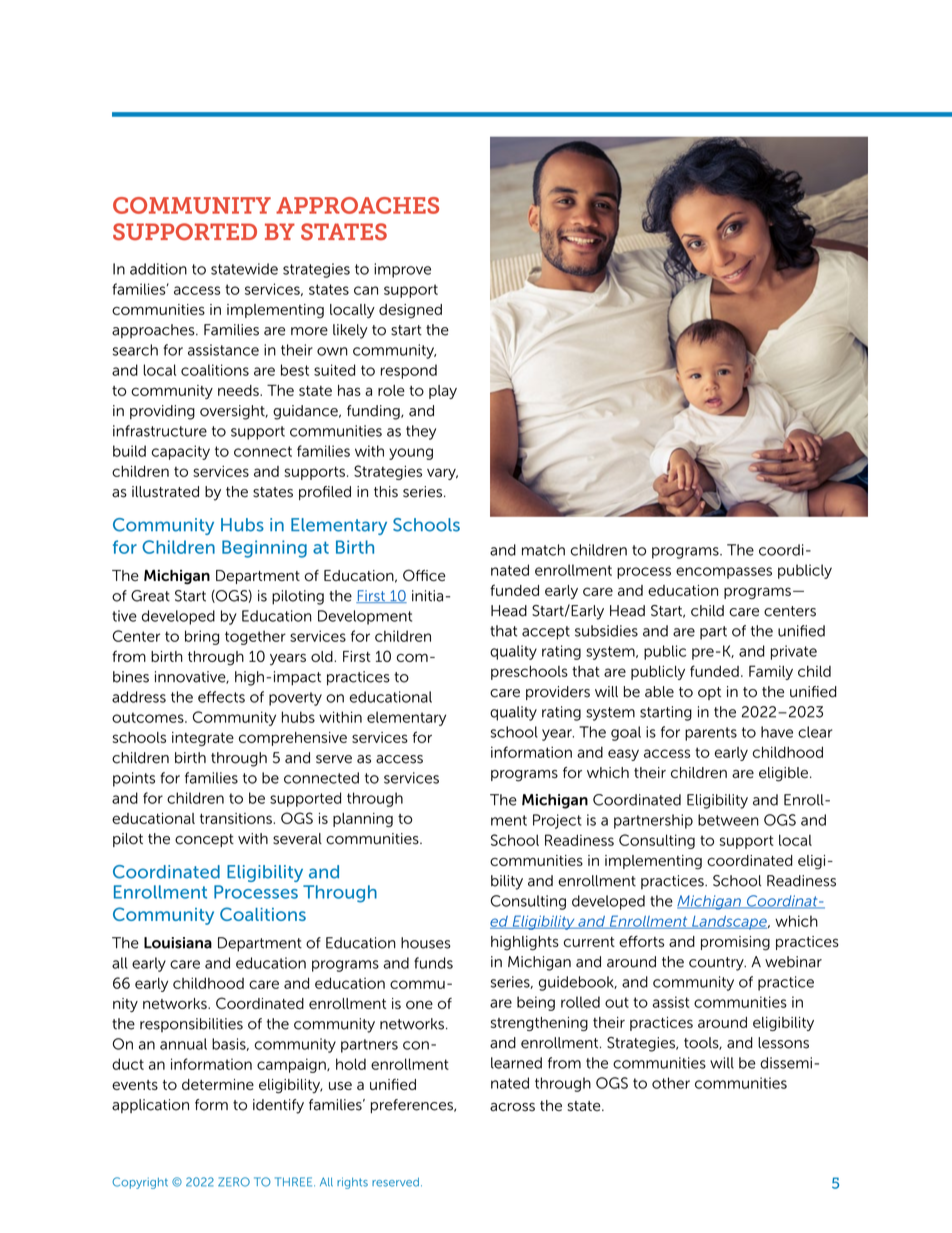 Image resolution: width=952 pixels, height=1233 pixels. I want to click on parents, so click(711, 734).
